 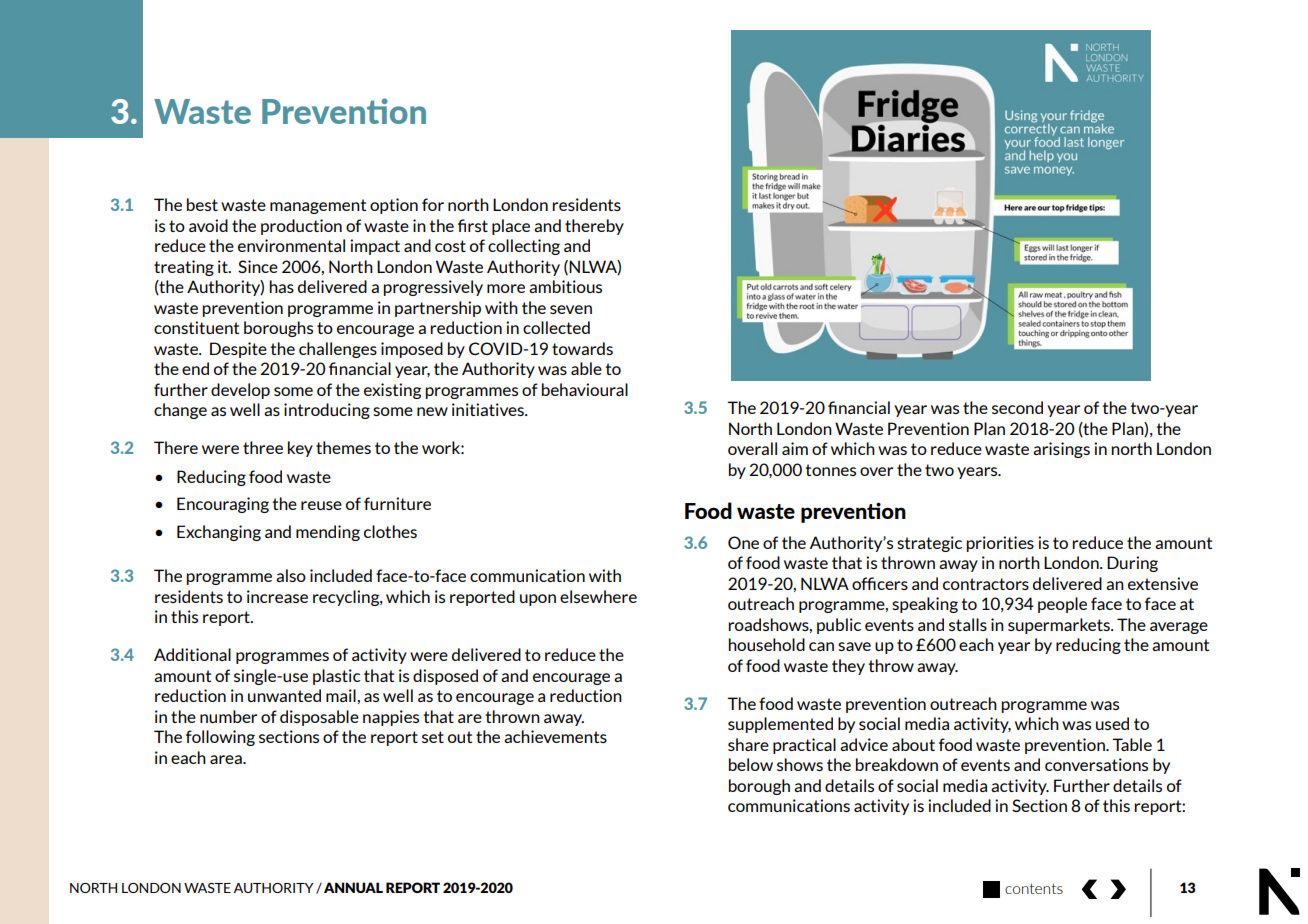 I want to click on ambitious, so click(x=565, y=286).
